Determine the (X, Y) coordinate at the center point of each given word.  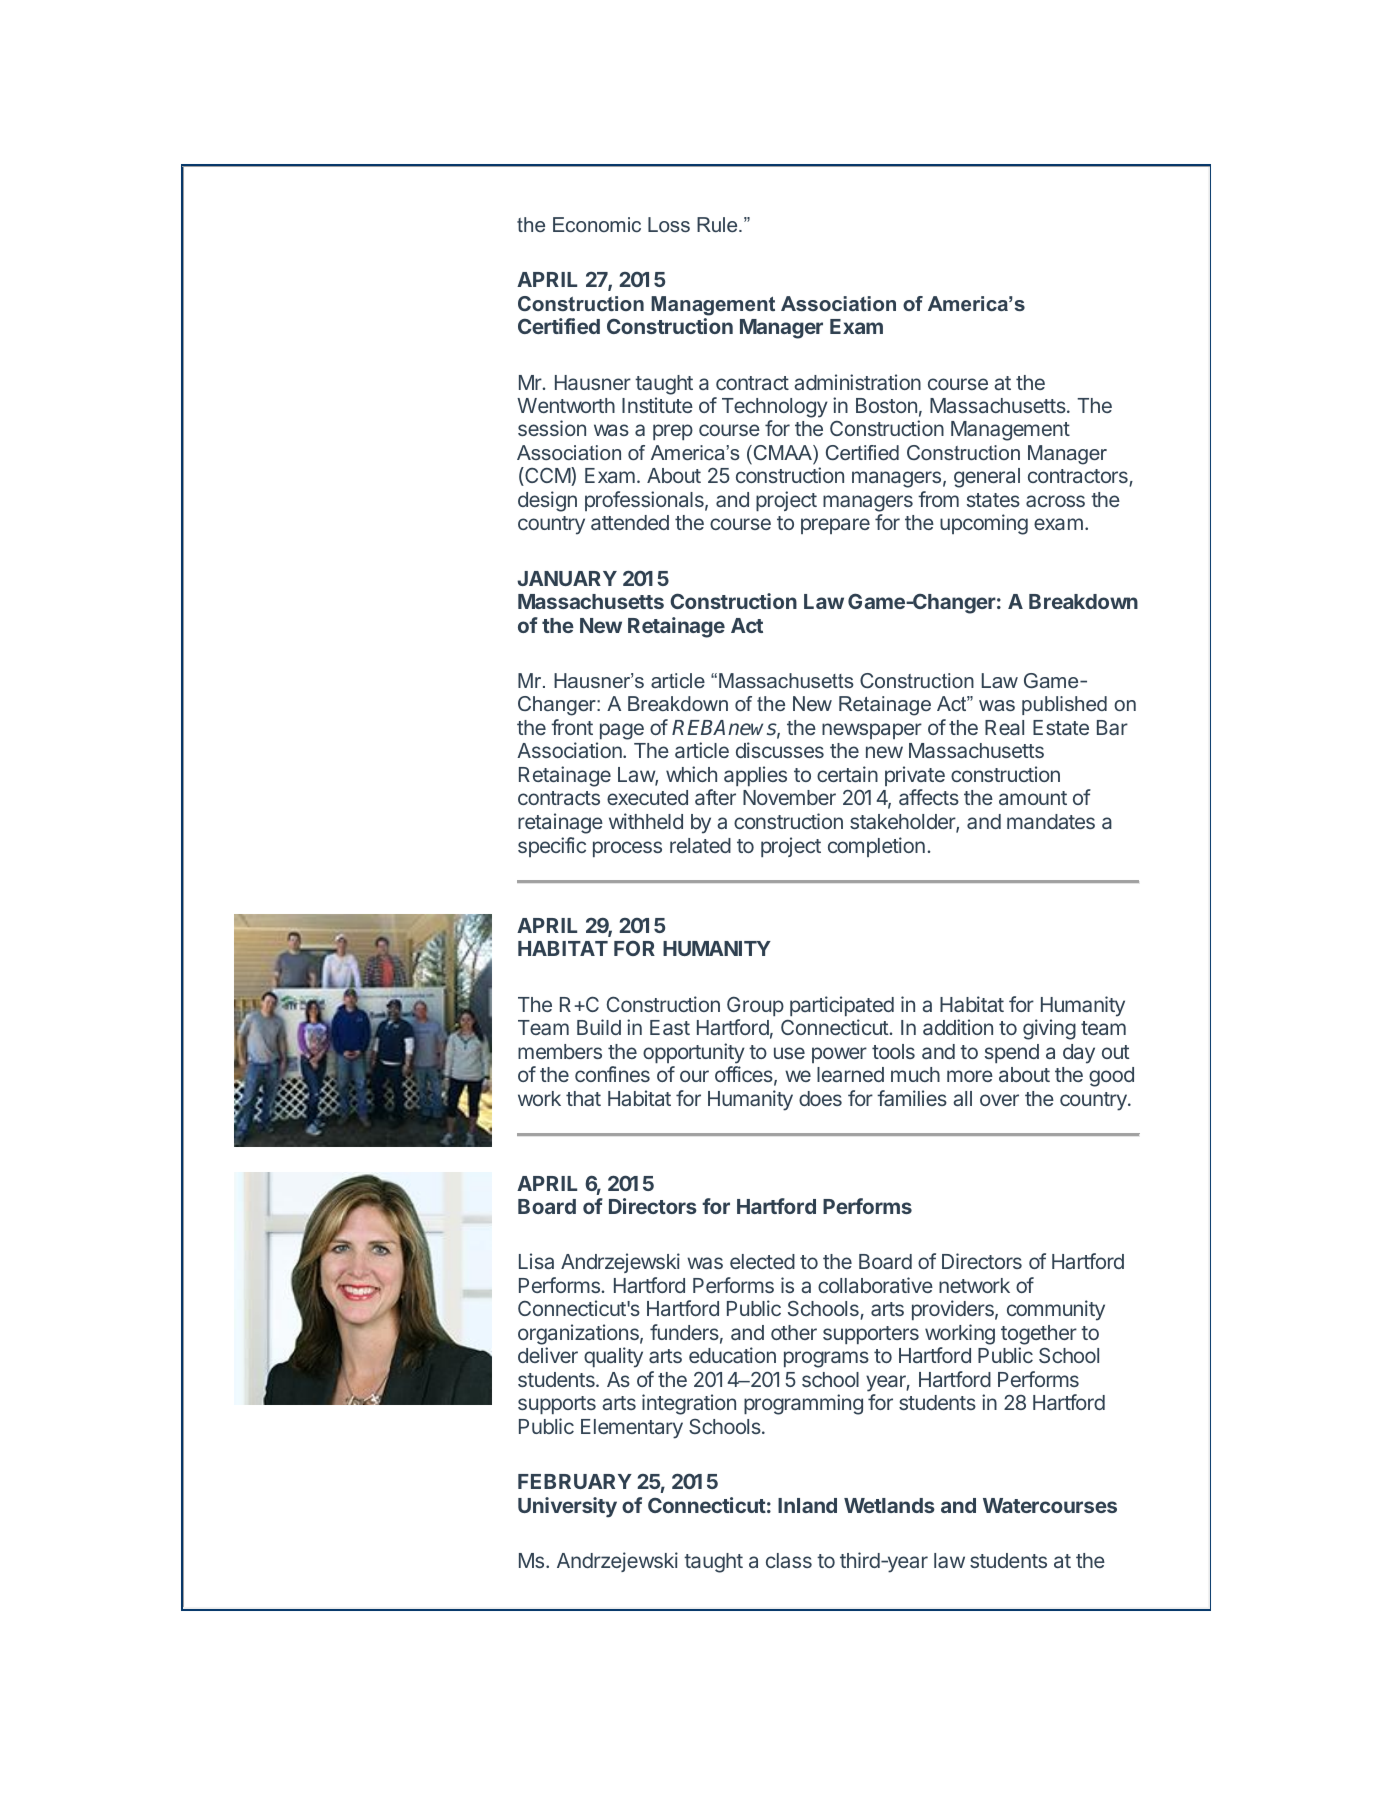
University (567, 1507)
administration (857, 382)
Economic (597, 224)
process (627, 849)
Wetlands (889, 1505)
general (987, 478)
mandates (1051, 821)
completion (876, 847)
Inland (807, 1505)
